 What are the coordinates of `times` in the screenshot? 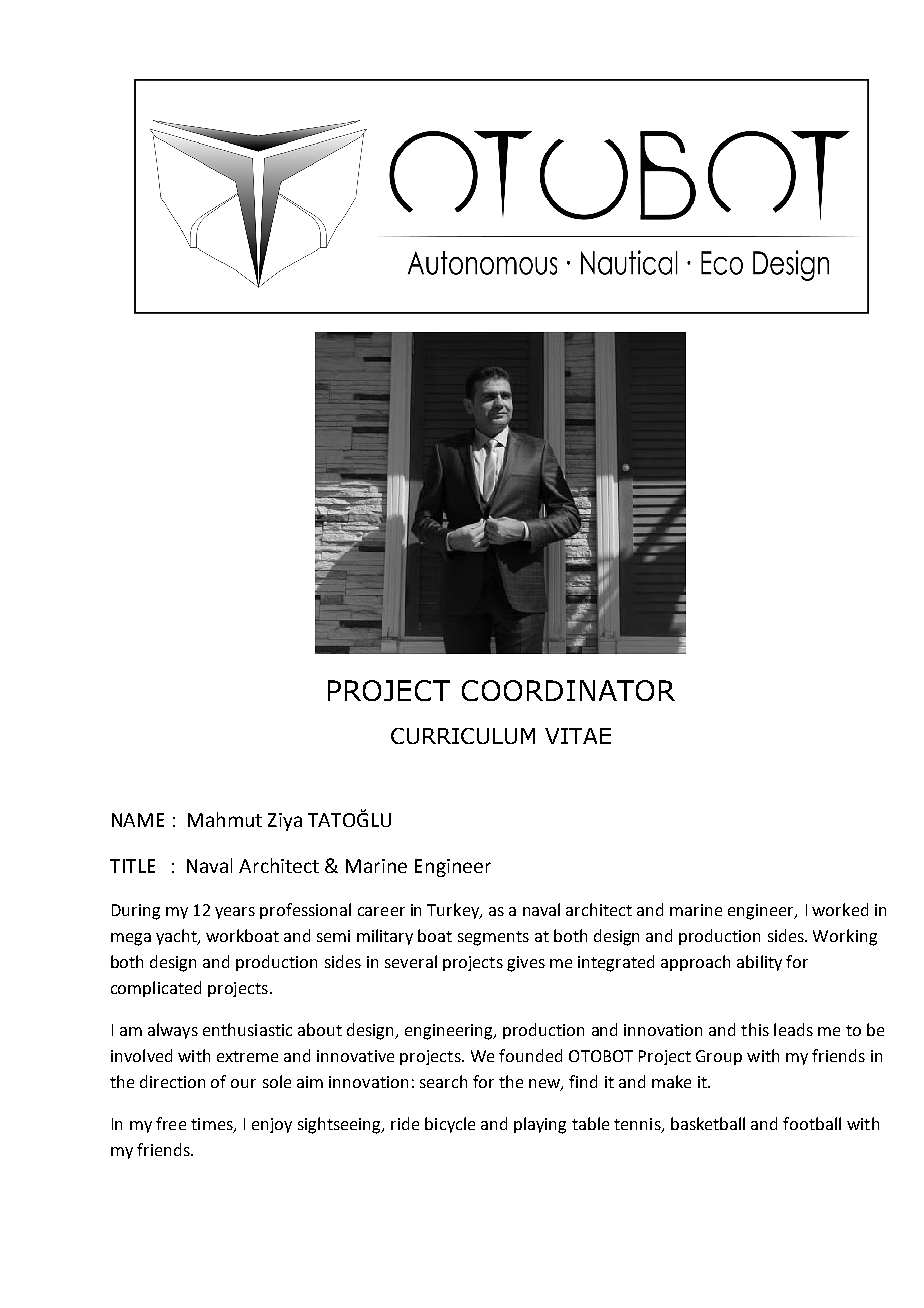 It's located at (213, 1125).
